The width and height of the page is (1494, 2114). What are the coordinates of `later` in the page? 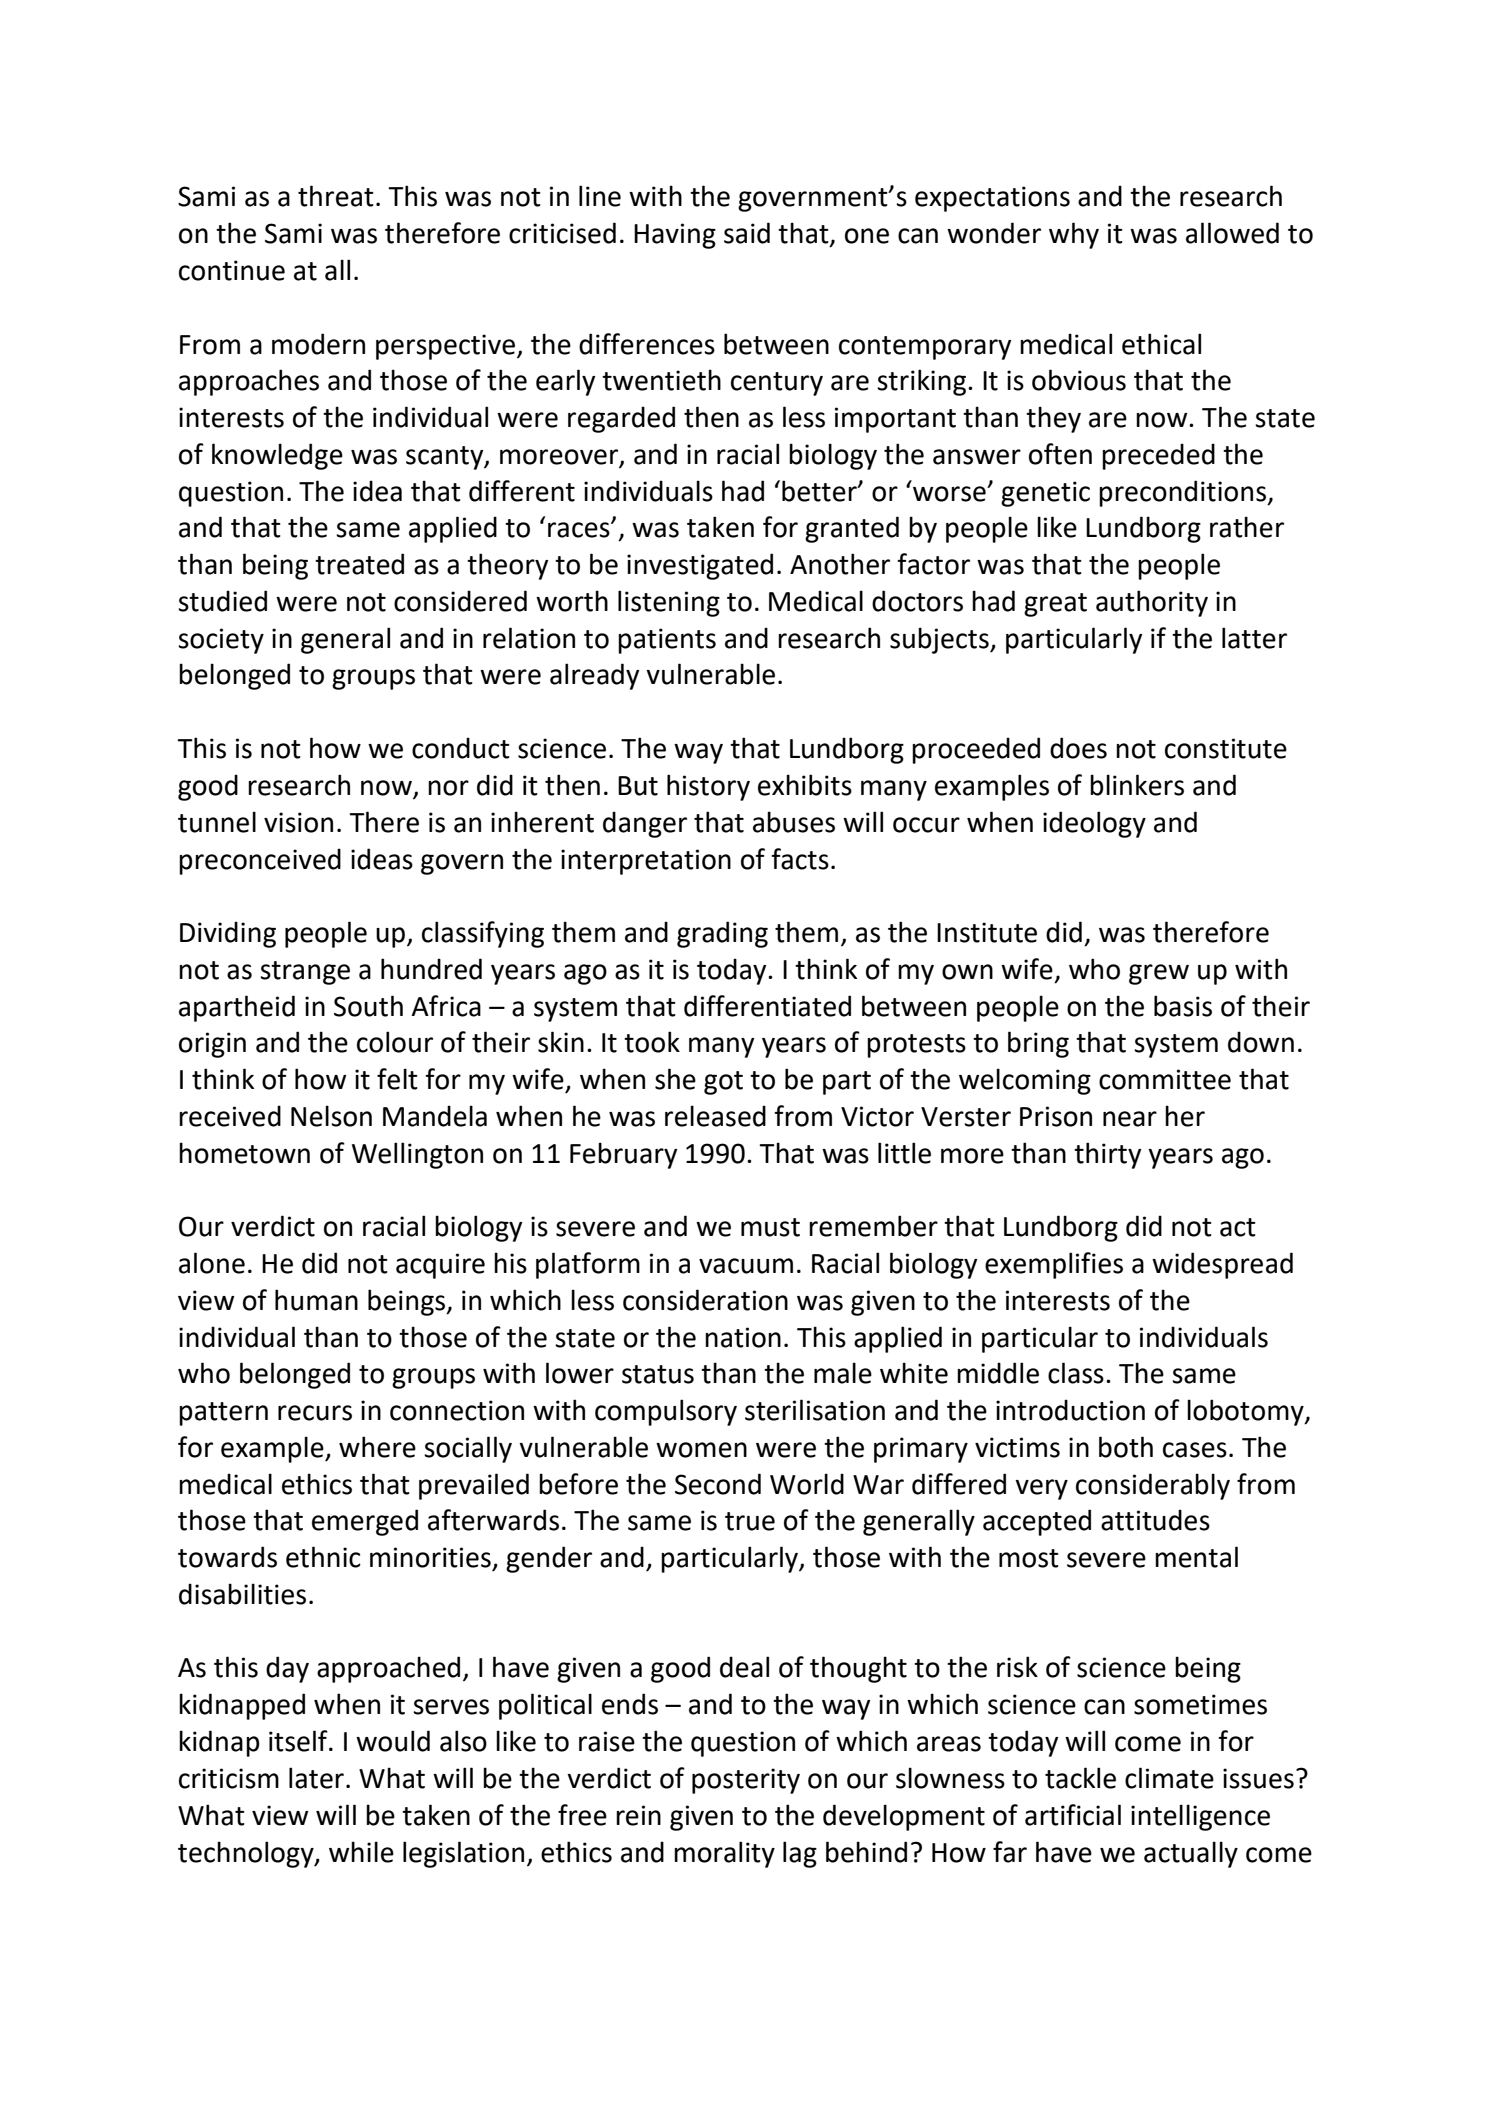 It's located at (316, 1778).
